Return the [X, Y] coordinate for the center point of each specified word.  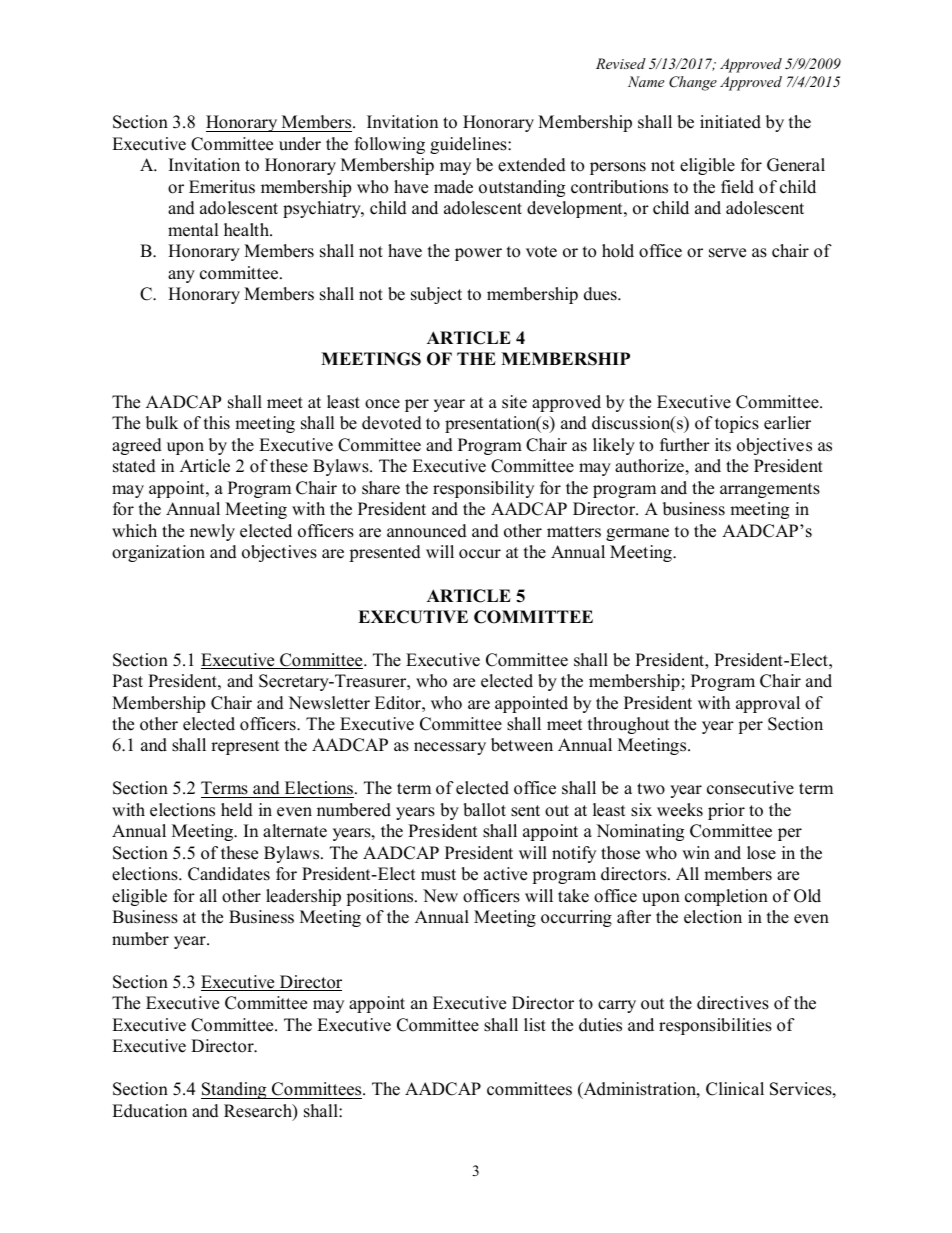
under [300, 144]
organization [158, 553]
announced [427, 531]
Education [149, 1111]
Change [693, 83]
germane [637, 534]
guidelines [469, 145]
